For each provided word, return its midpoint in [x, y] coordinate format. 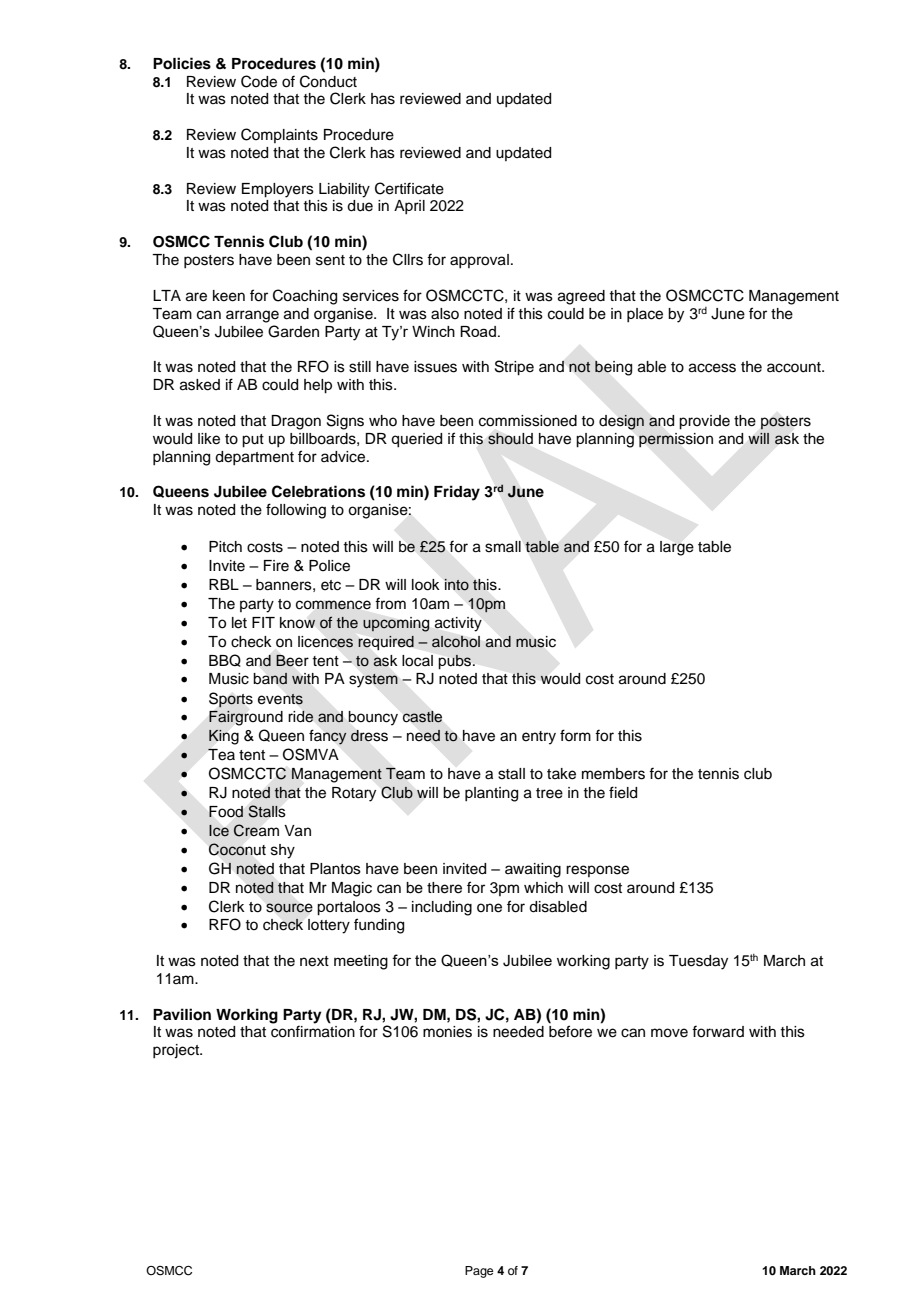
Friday [457, 493]
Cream [256, 830]
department [254, 458]
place [645, 315]
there [444, 888]
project [177, 1051]
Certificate [409, 188]
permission [676, 440]
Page [479, 1272]
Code [259, 81]
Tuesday [698, 962]
